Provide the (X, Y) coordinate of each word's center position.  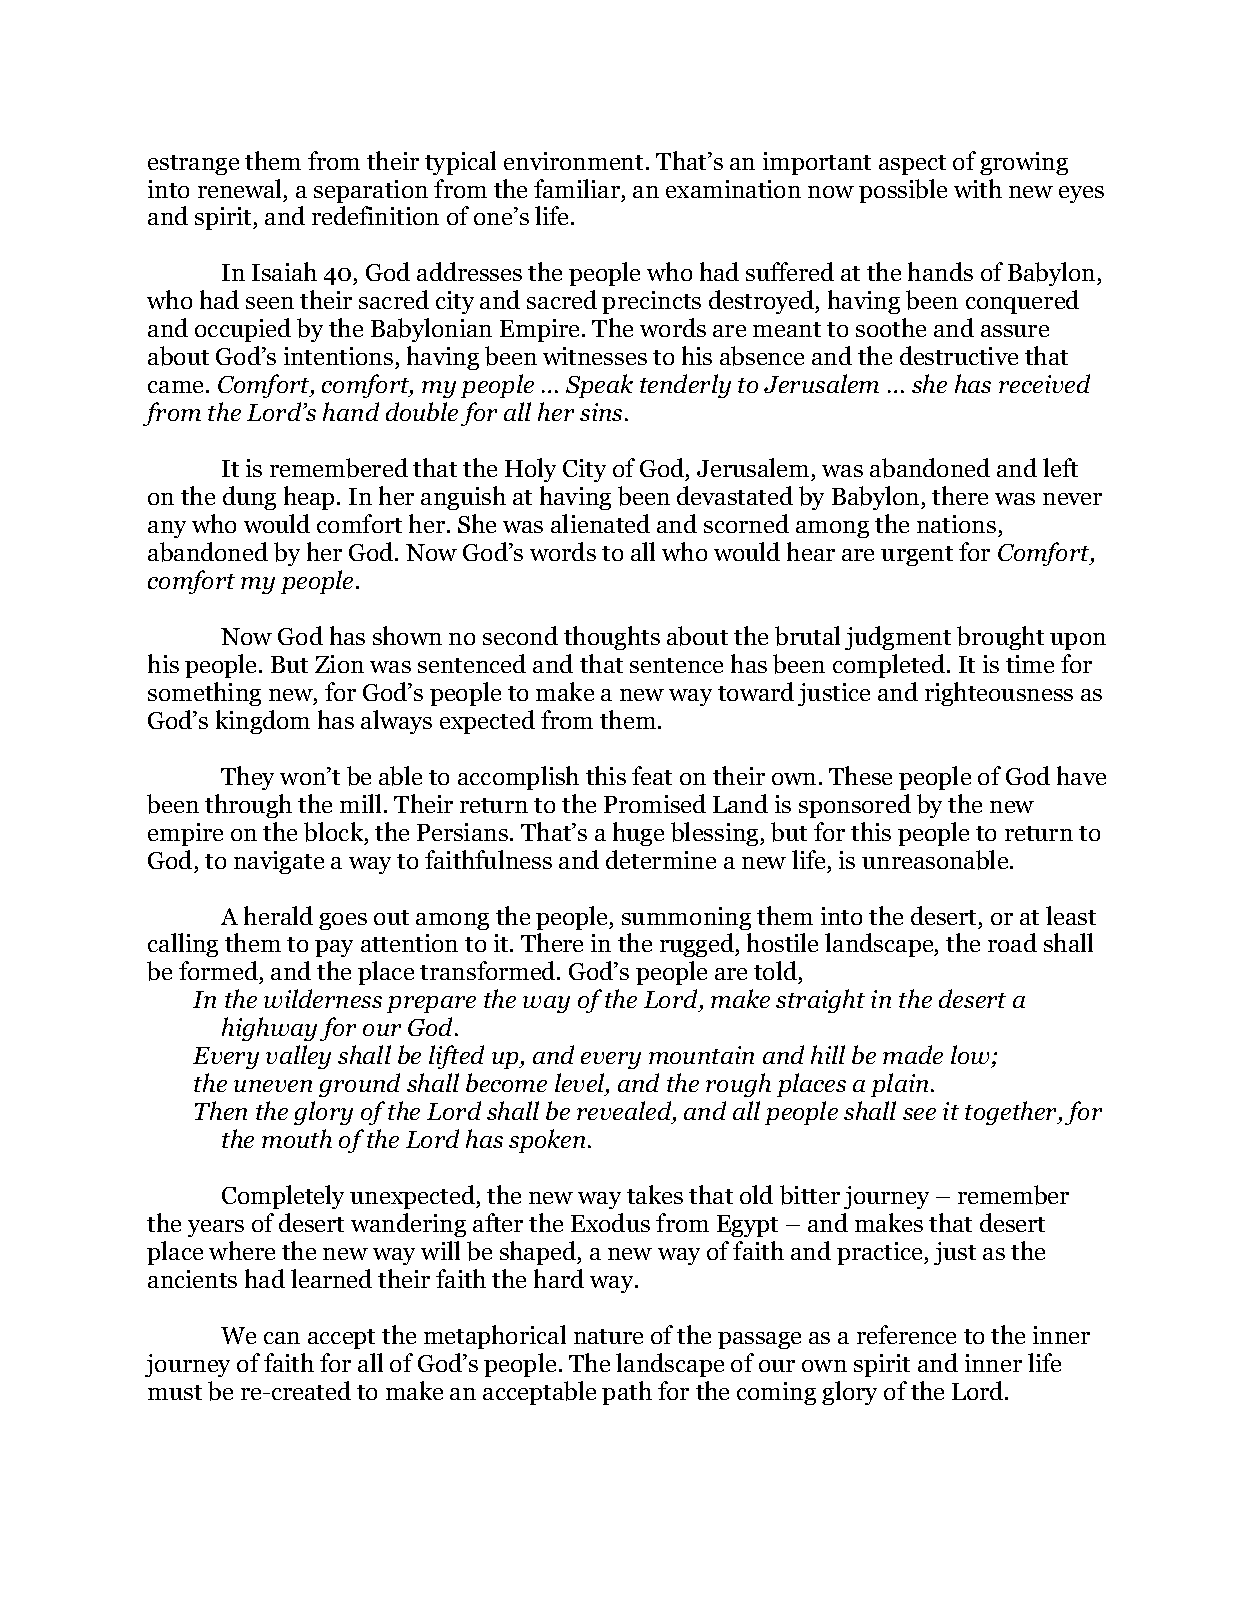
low (972, 1056)
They (247, 778)
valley (298, 1057)
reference (906, 1334)
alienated (600, 523)
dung (249, 498)
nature (608, 1336)
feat (652, 775)
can (282, 1338)
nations (956, 524)
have (1081, 775)
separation (371, 191)
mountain (701, 1055)
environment (573, 161)
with (978, 188)
